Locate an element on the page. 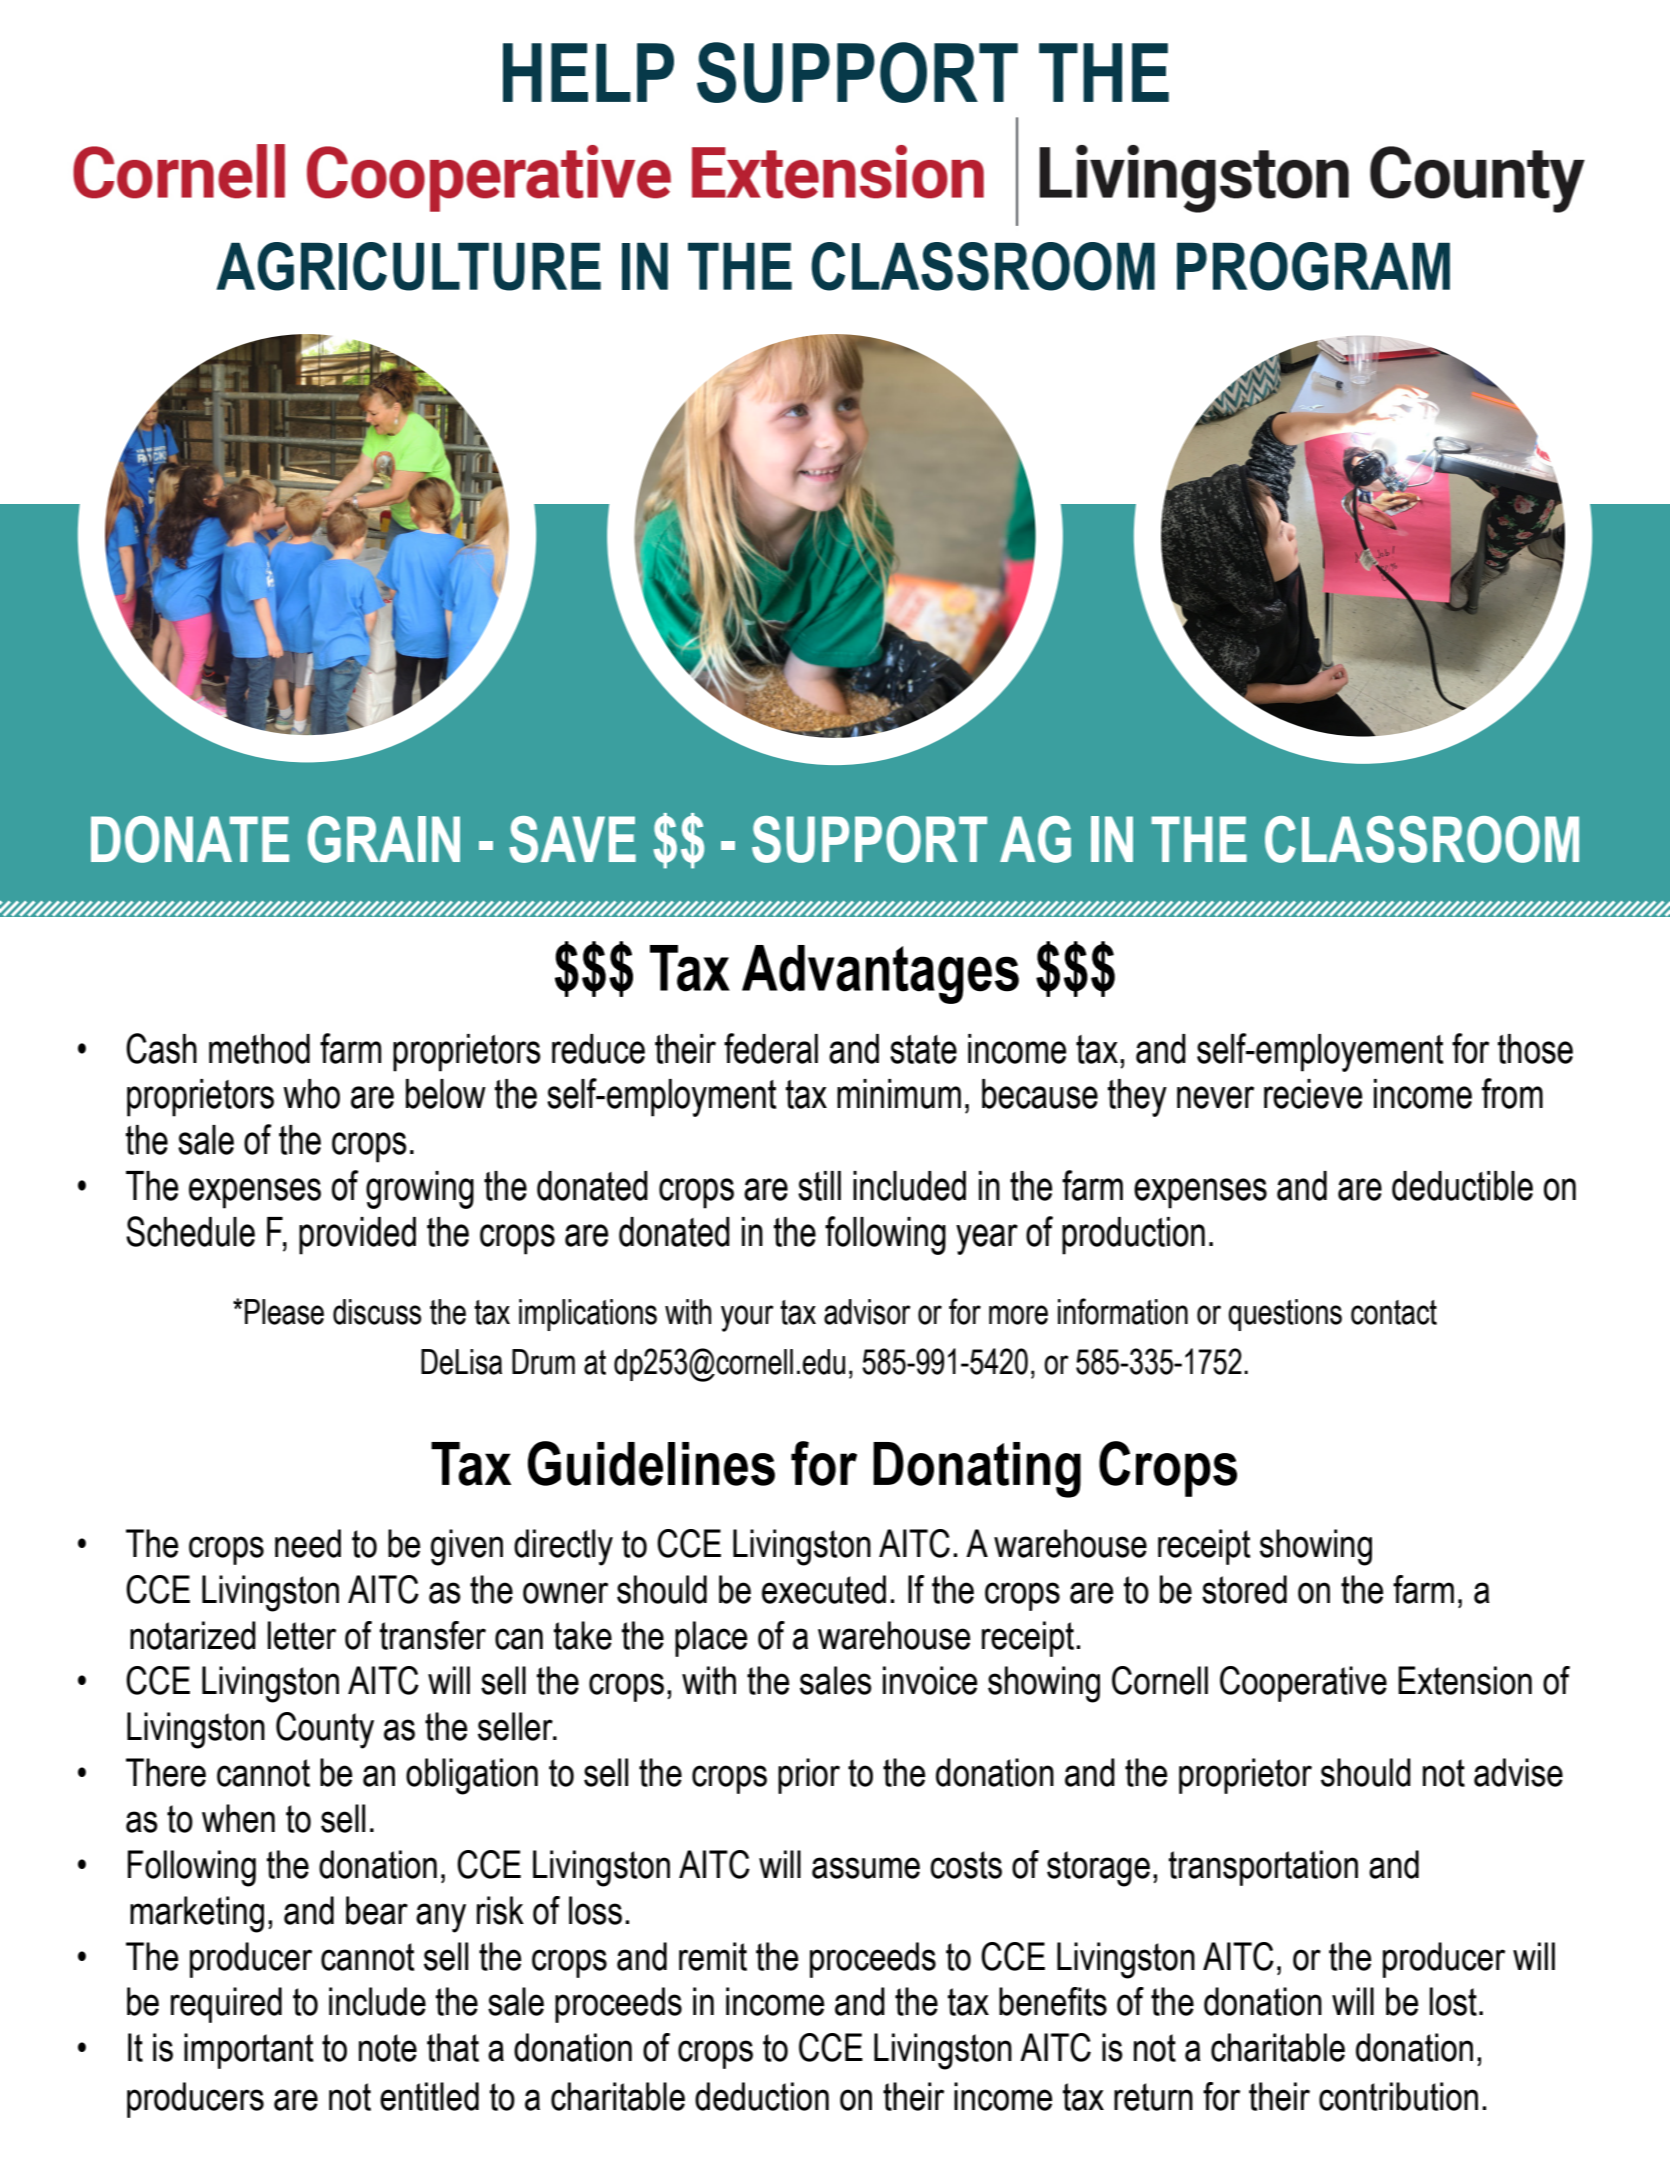 Image resolution: width=1670 pixels, height=2161 pixels. PROGRAM is located at coordinates (1313, 266).
